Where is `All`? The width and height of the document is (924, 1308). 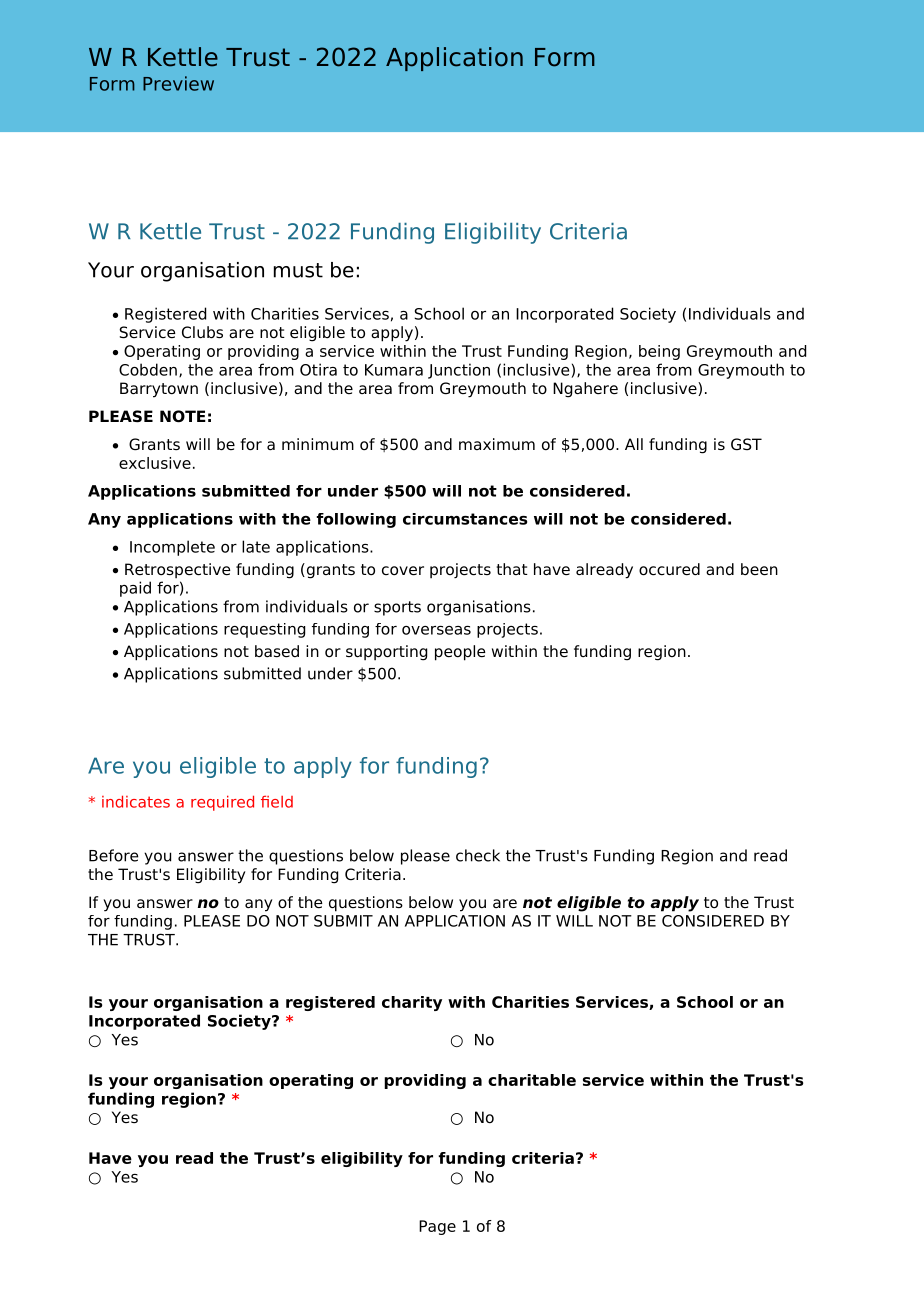
All is located at coordinates (634, 444).
